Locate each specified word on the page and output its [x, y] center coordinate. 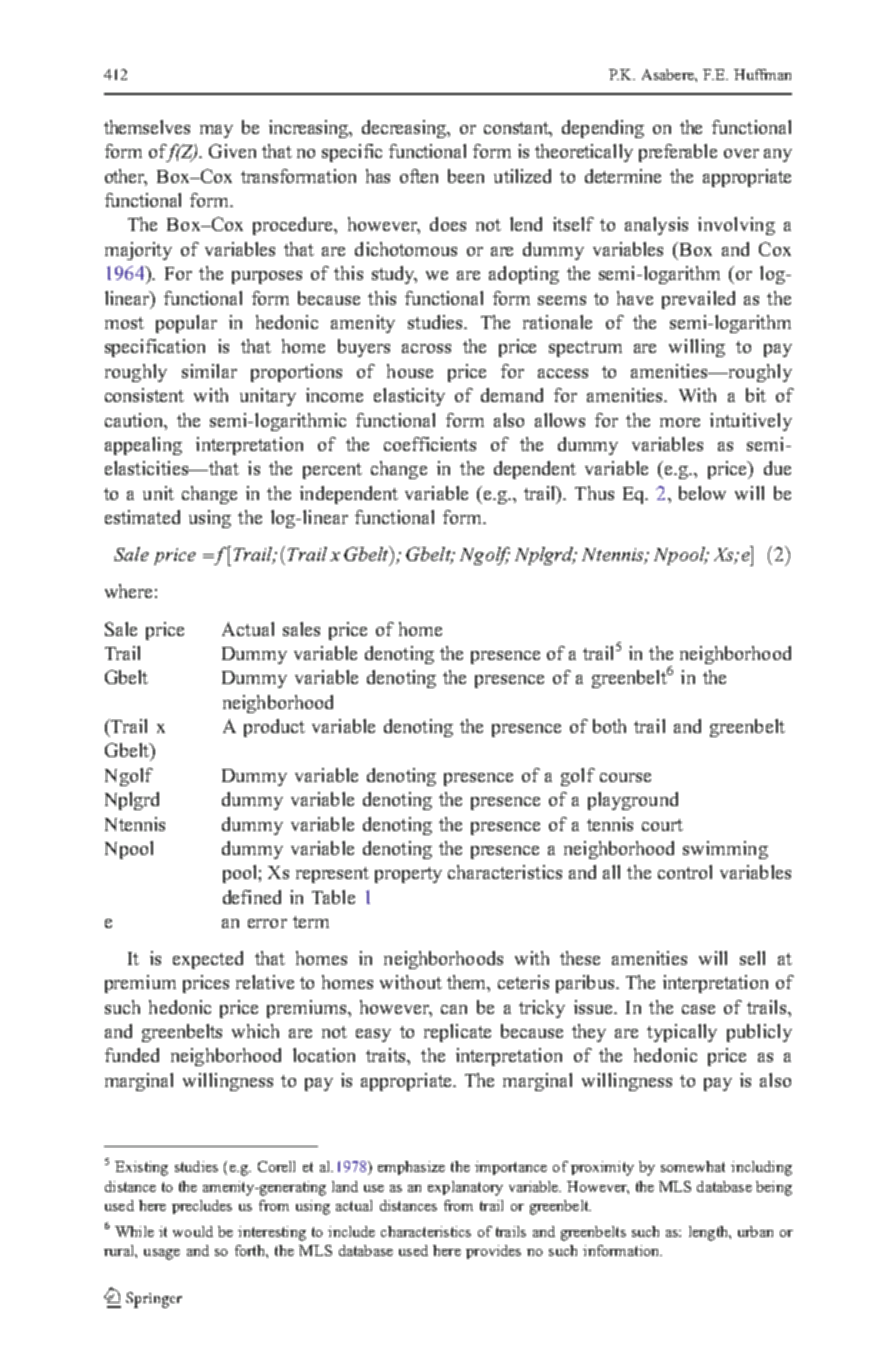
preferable [678, 153]
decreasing [405, 129]
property [408, 875]
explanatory [465, 1188]
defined [252, 897]
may [216, 131]
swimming [725, 850]
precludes [202, 1207]
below [702, 493]
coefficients [430, 444]
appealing [143, 446]
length [709, 1233]
